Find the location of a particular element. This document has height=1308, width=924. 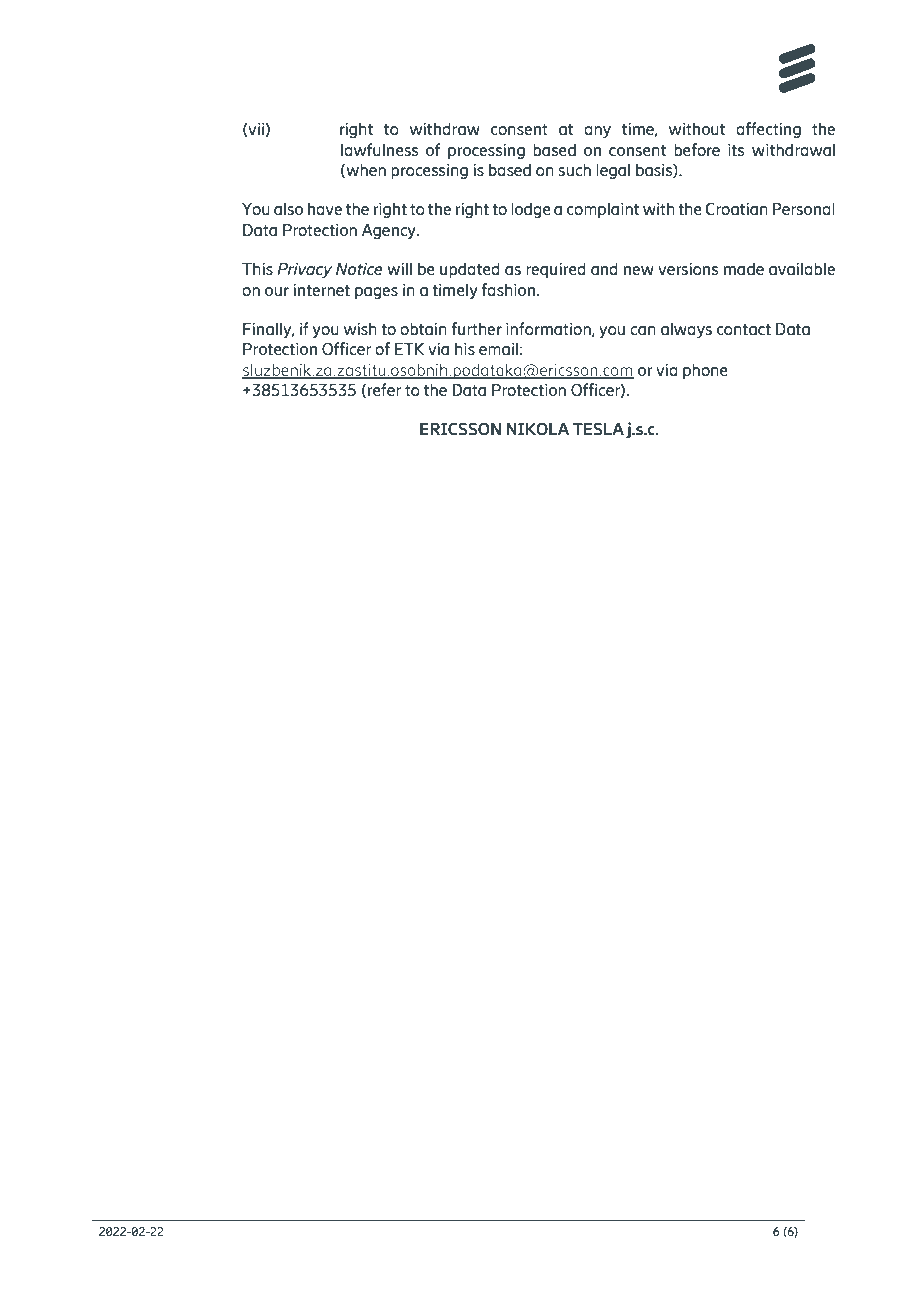

lodge is located at coordinates (531, 210).
